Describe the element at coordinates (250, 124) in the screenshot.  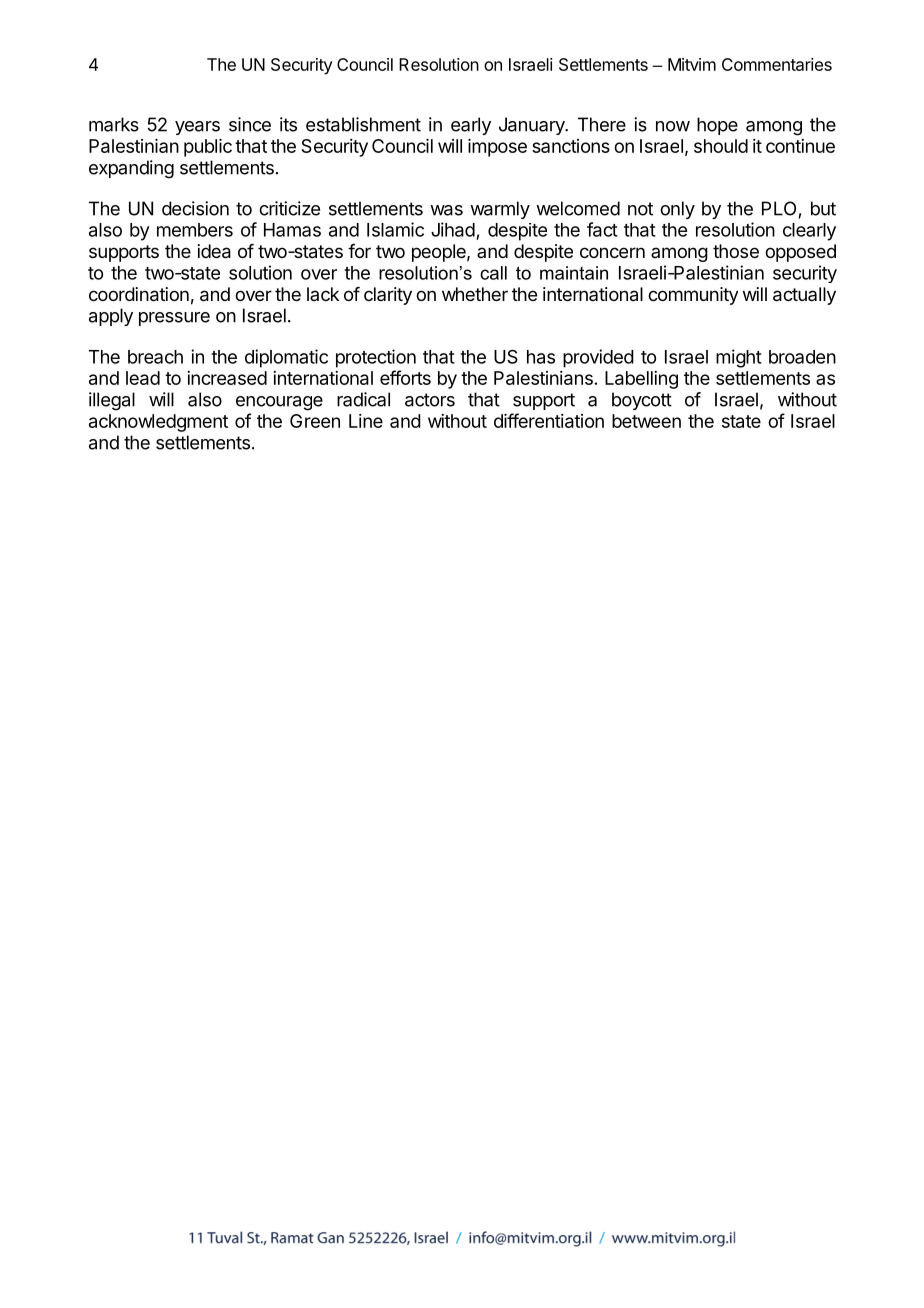
I see `since` at that location.
